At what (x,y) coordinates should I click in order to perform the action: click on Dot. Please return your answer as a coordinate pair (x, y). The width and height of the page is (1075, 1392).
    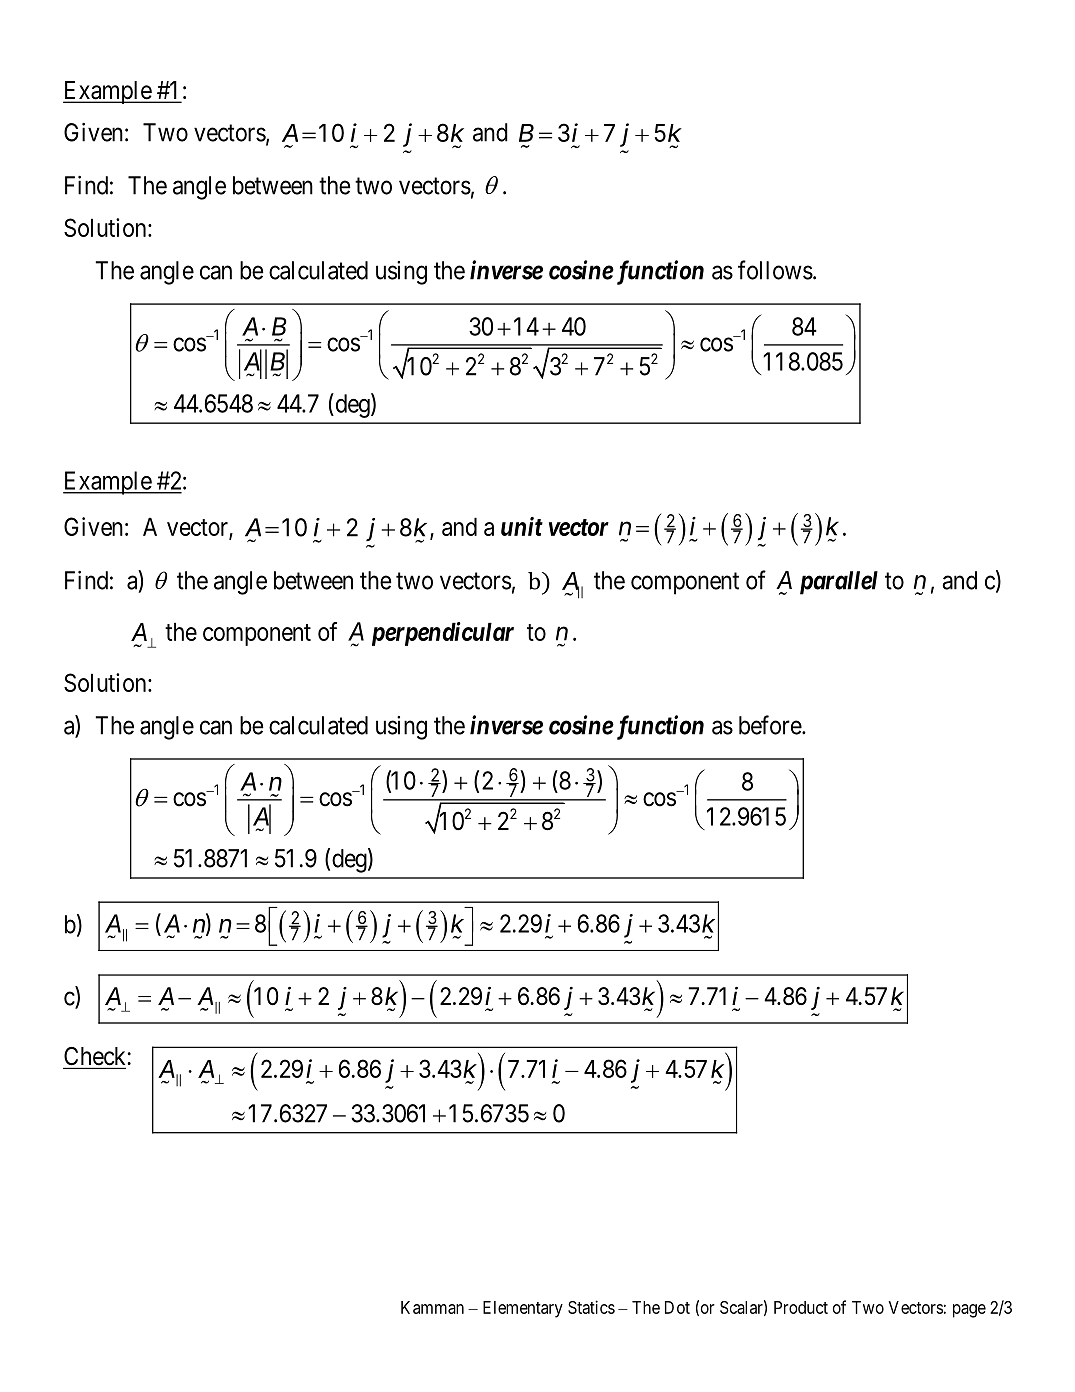
    Looking at the image, I should click on (677, 1307).
